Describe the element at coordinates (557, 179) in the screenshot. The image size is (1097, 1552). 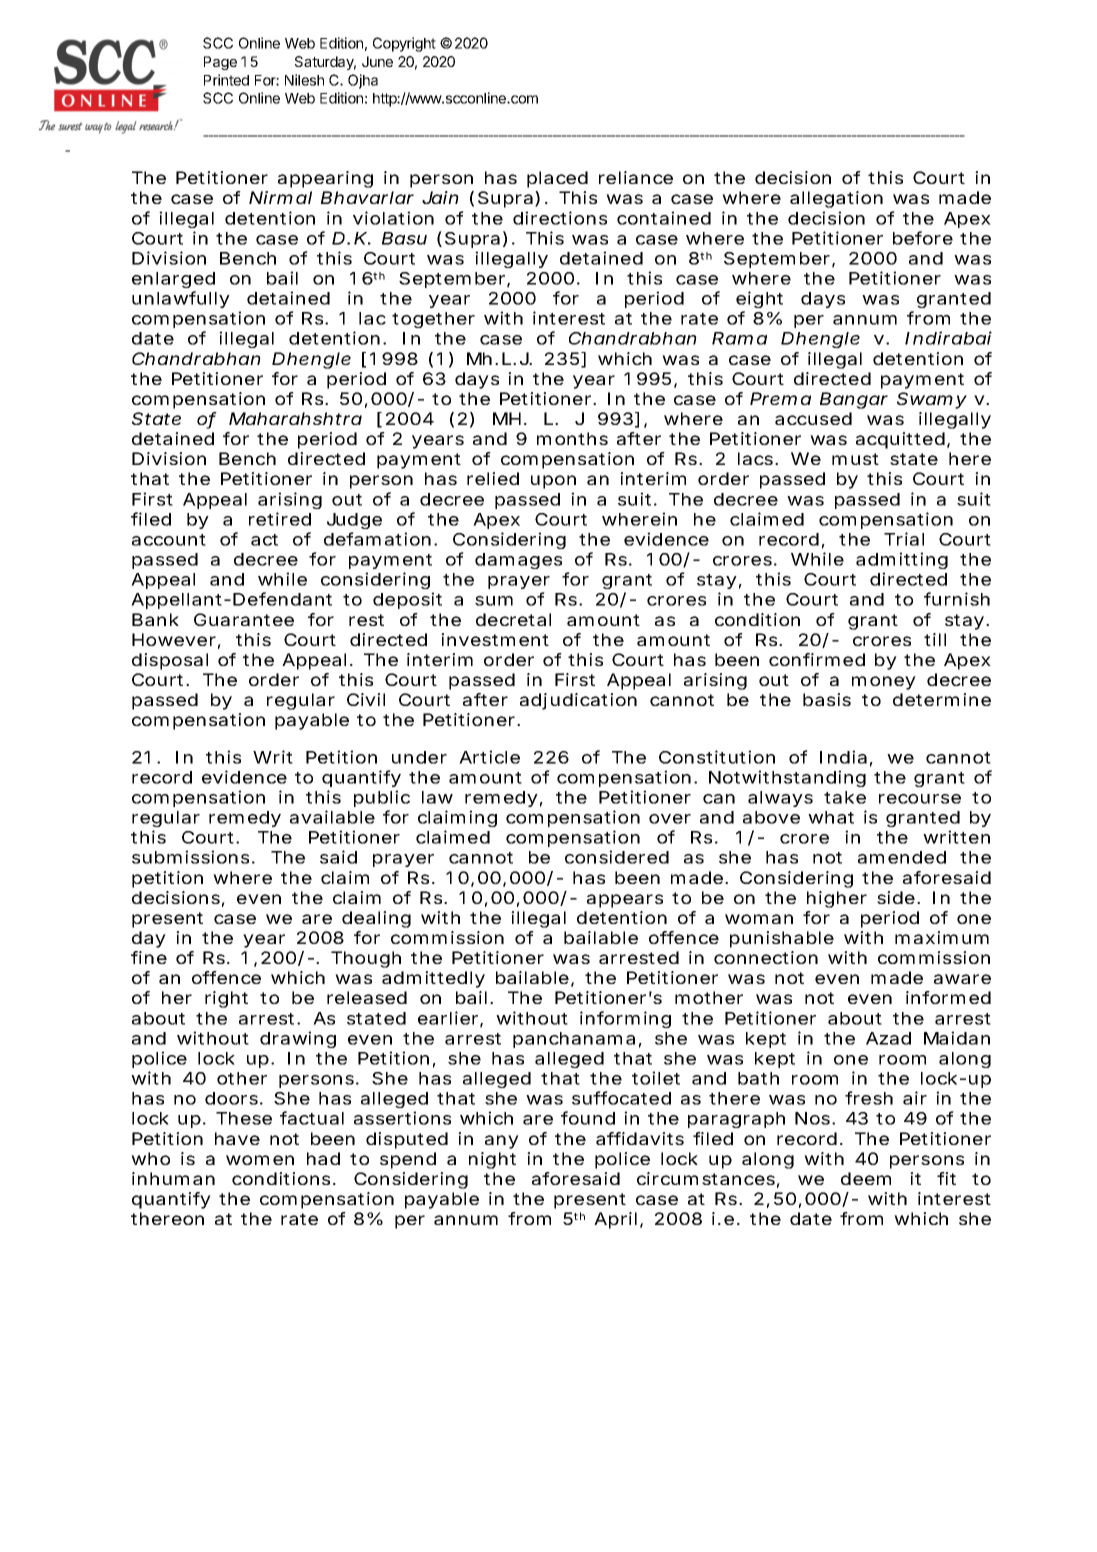
I see `placed` at that location.
